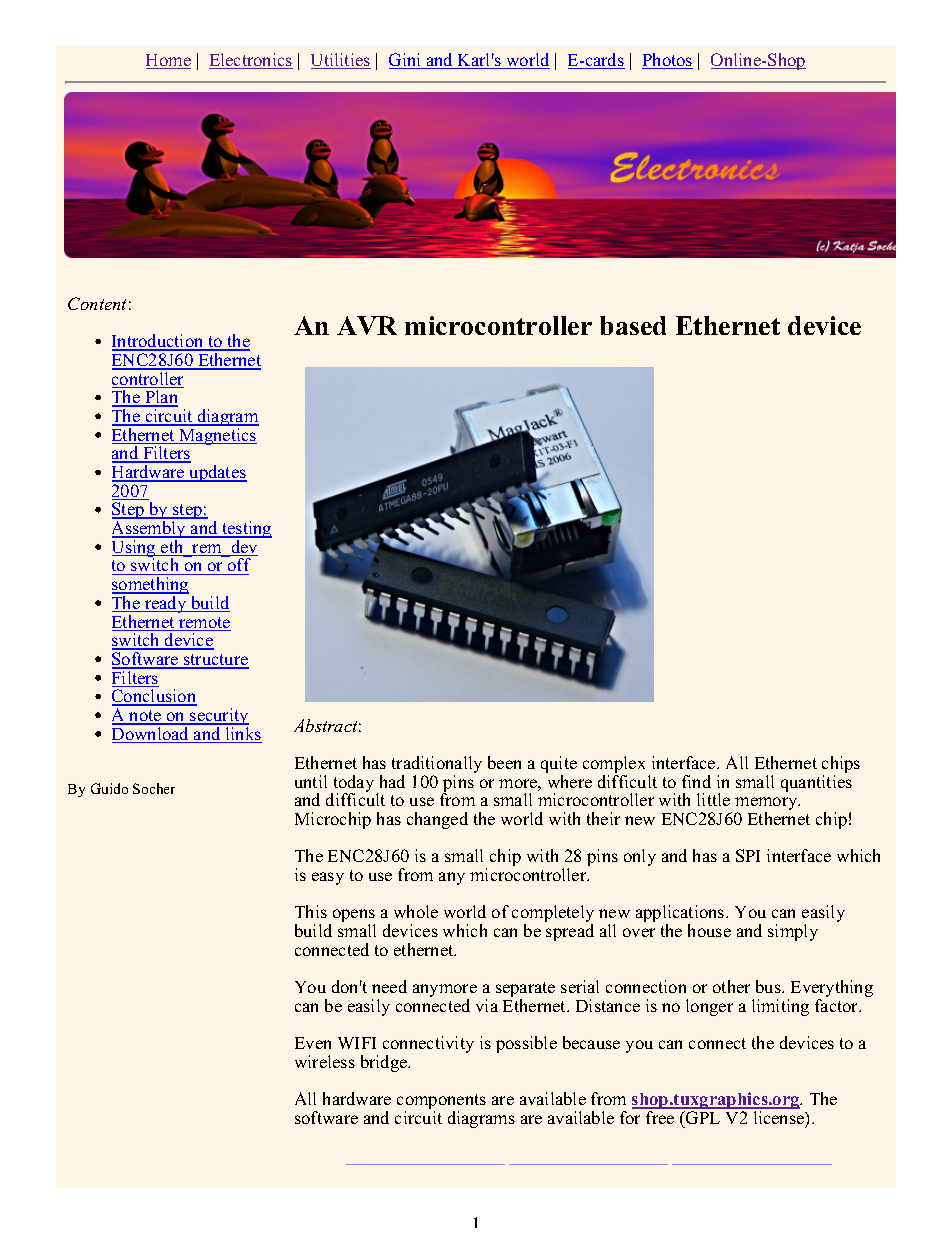 This image has width=952, height=1233. What do you see at coordinates (696, 781) in the image?
I see `find` at bounding box center [696, 781].
